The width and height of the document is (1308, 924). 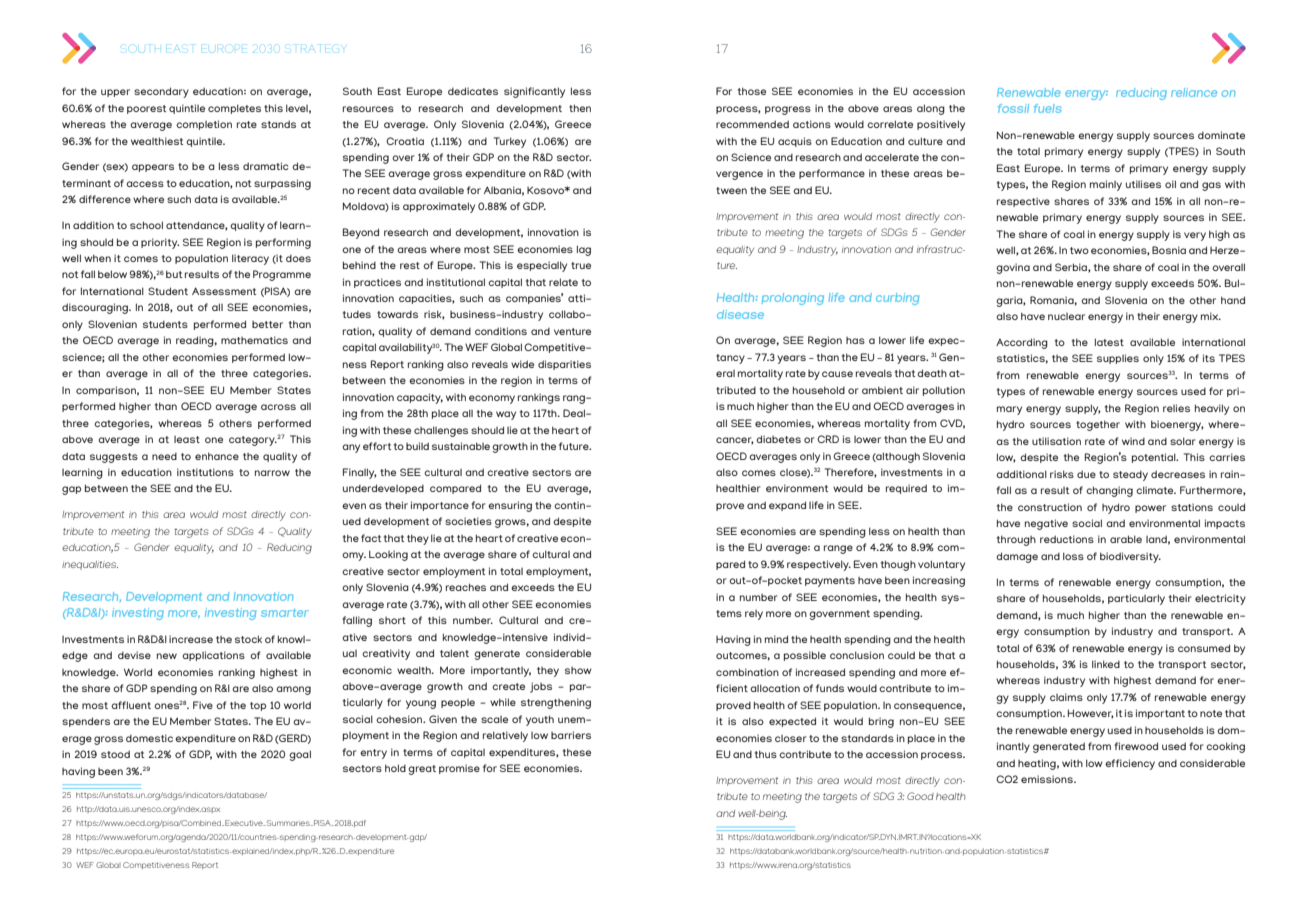 I want to click on barriers, so click(x=571, y=735).
